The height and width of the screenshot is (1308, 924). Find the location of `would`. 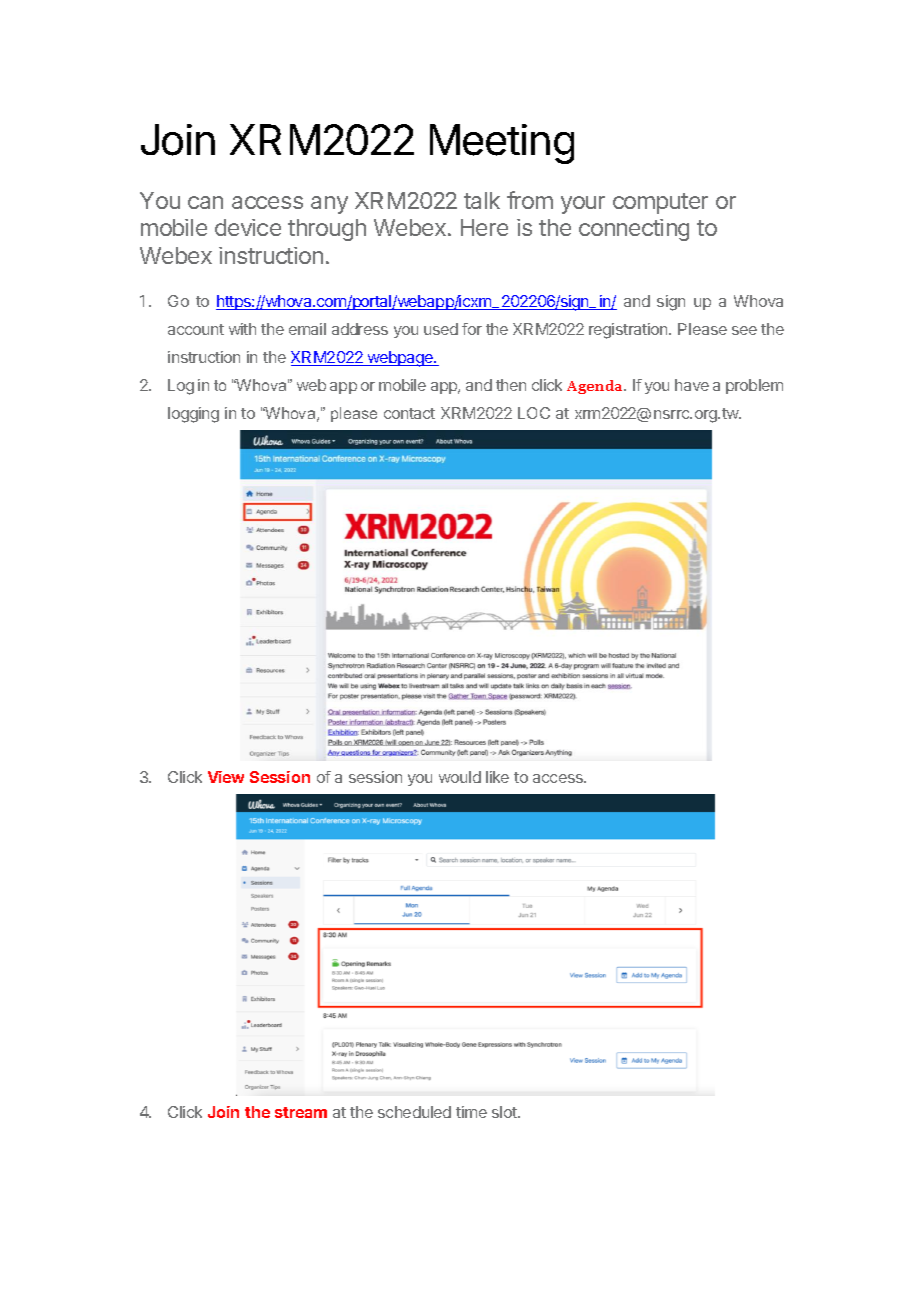

would is located at coordinates (460, 777).
